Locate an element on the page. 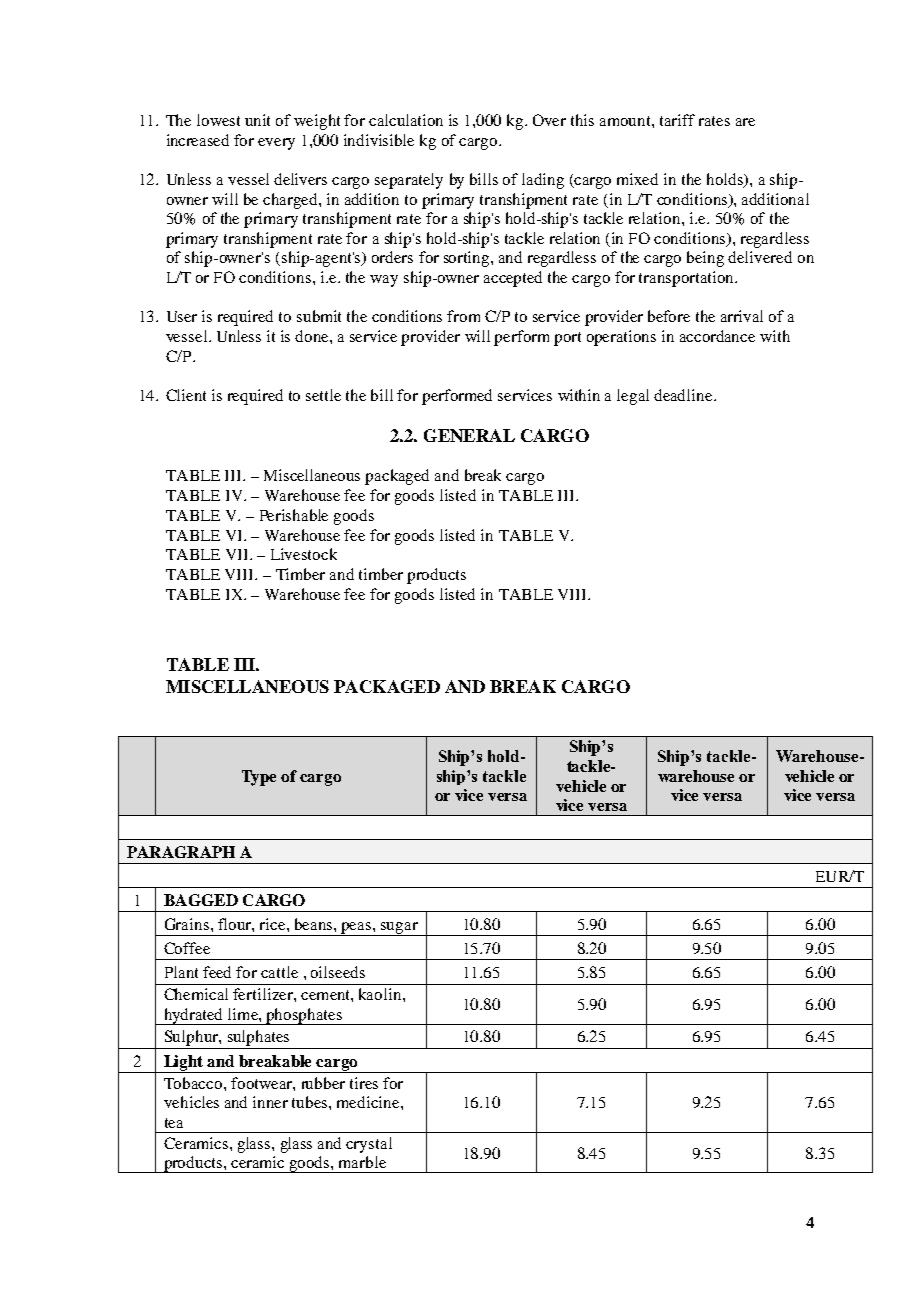  medicine is located at coordinates (369, 1102).
